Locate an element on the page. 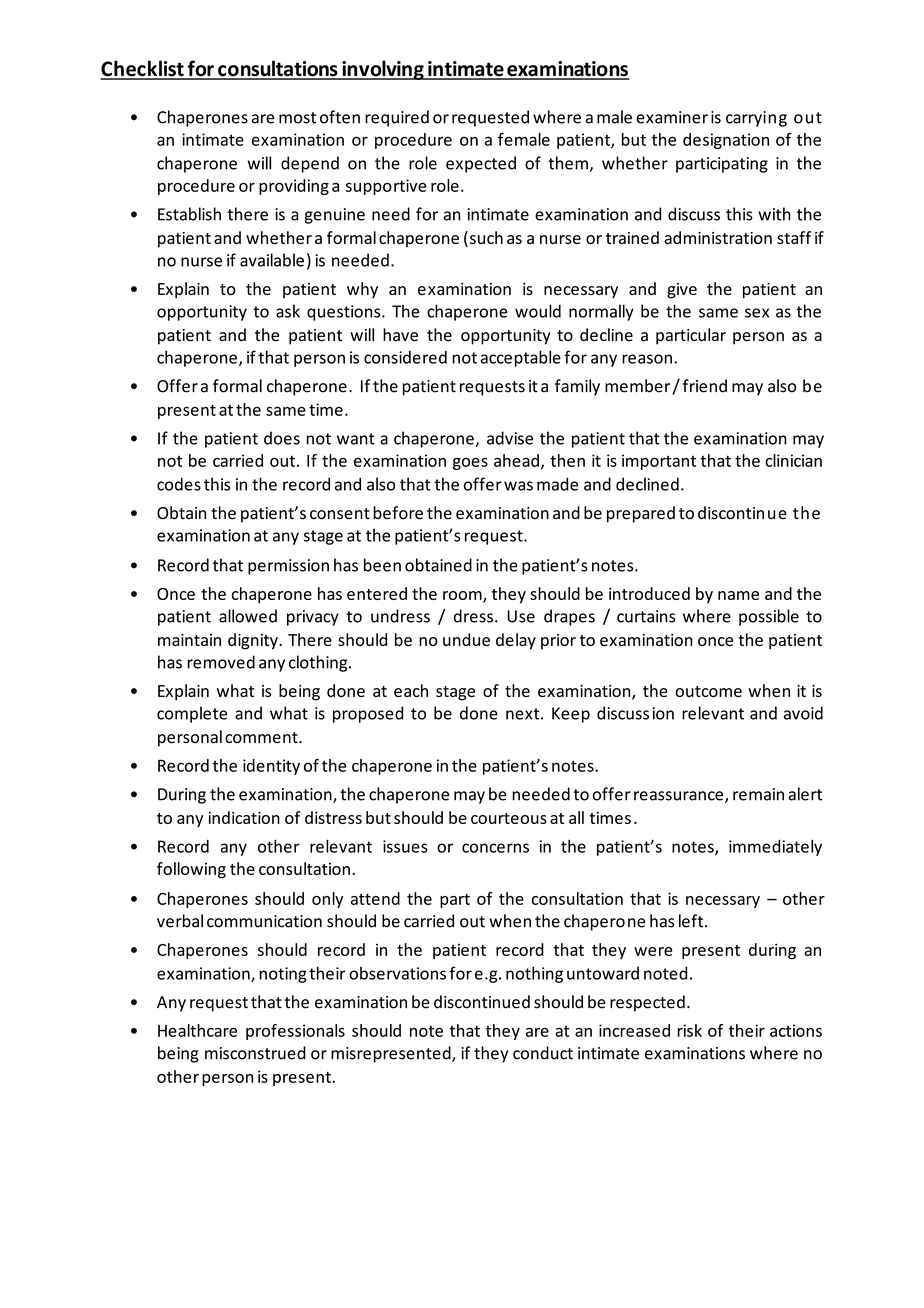 The height and width of the page is (1308, 924). name is located at coordinates (738, 595).
